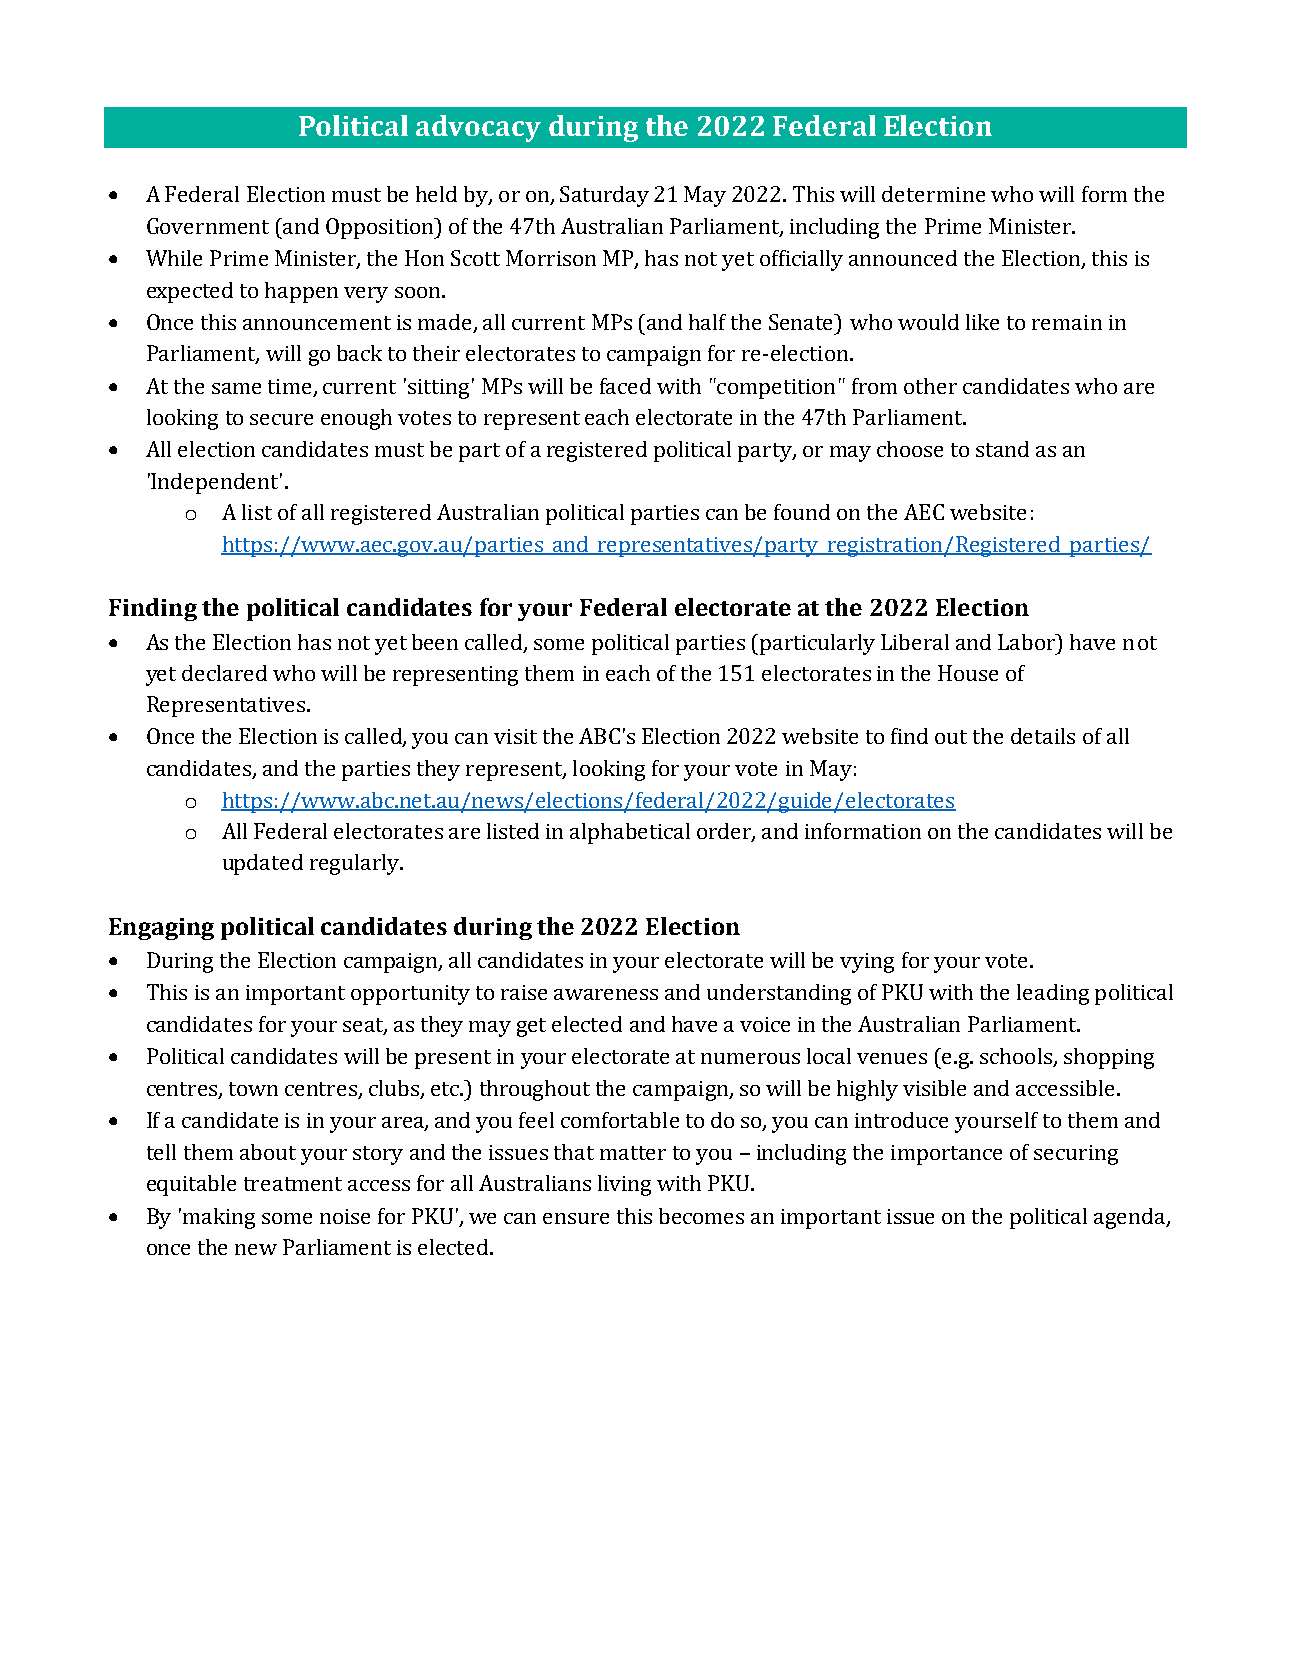 This screenshot has width=1291, height=1671. I want to click on details, so click(1043, 736).
